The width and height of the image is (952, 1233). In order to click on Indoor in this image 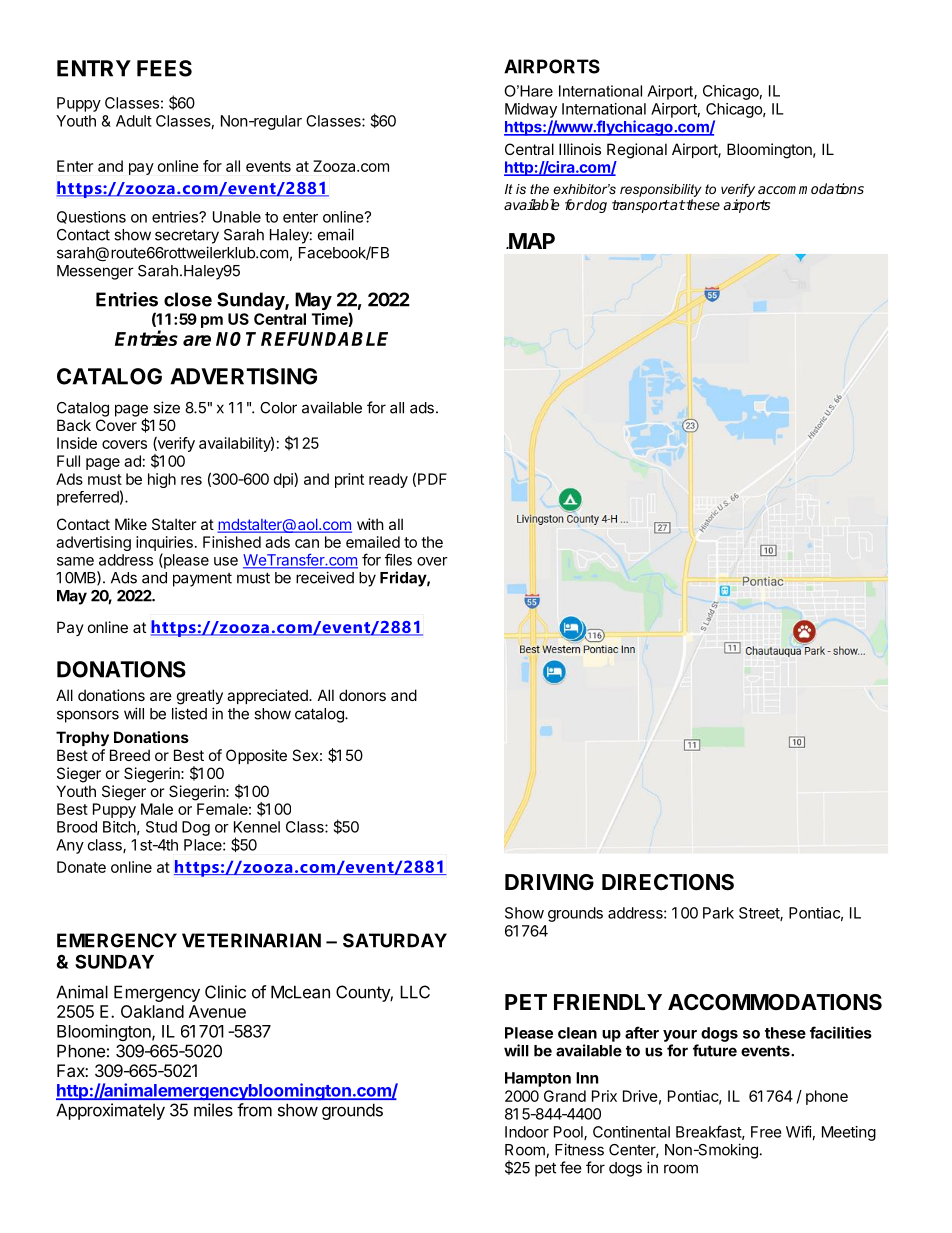, I will do `click(527, 1132)`.
